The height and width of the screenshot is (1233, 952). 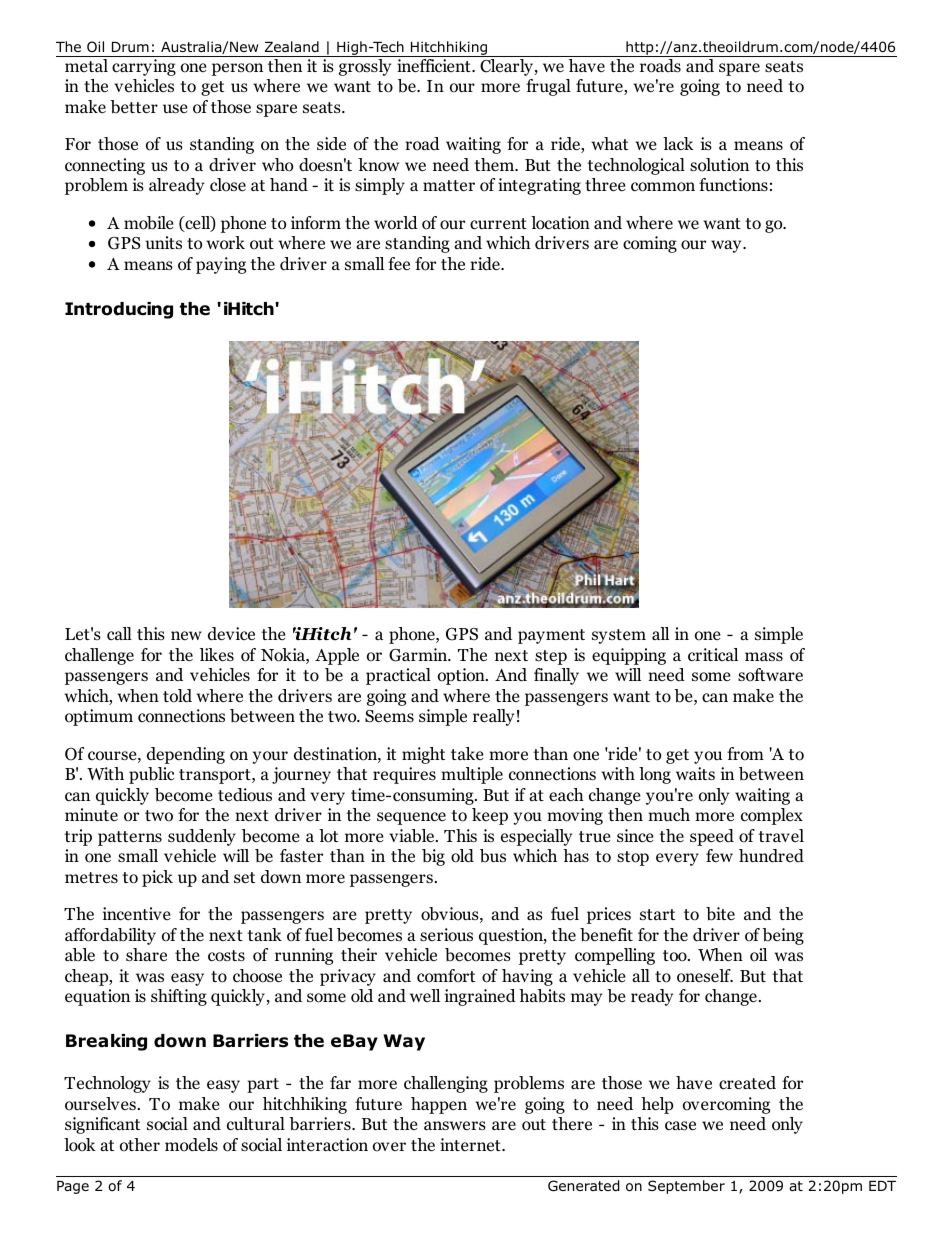 I want to click on use, so click(x=175, y=108).
